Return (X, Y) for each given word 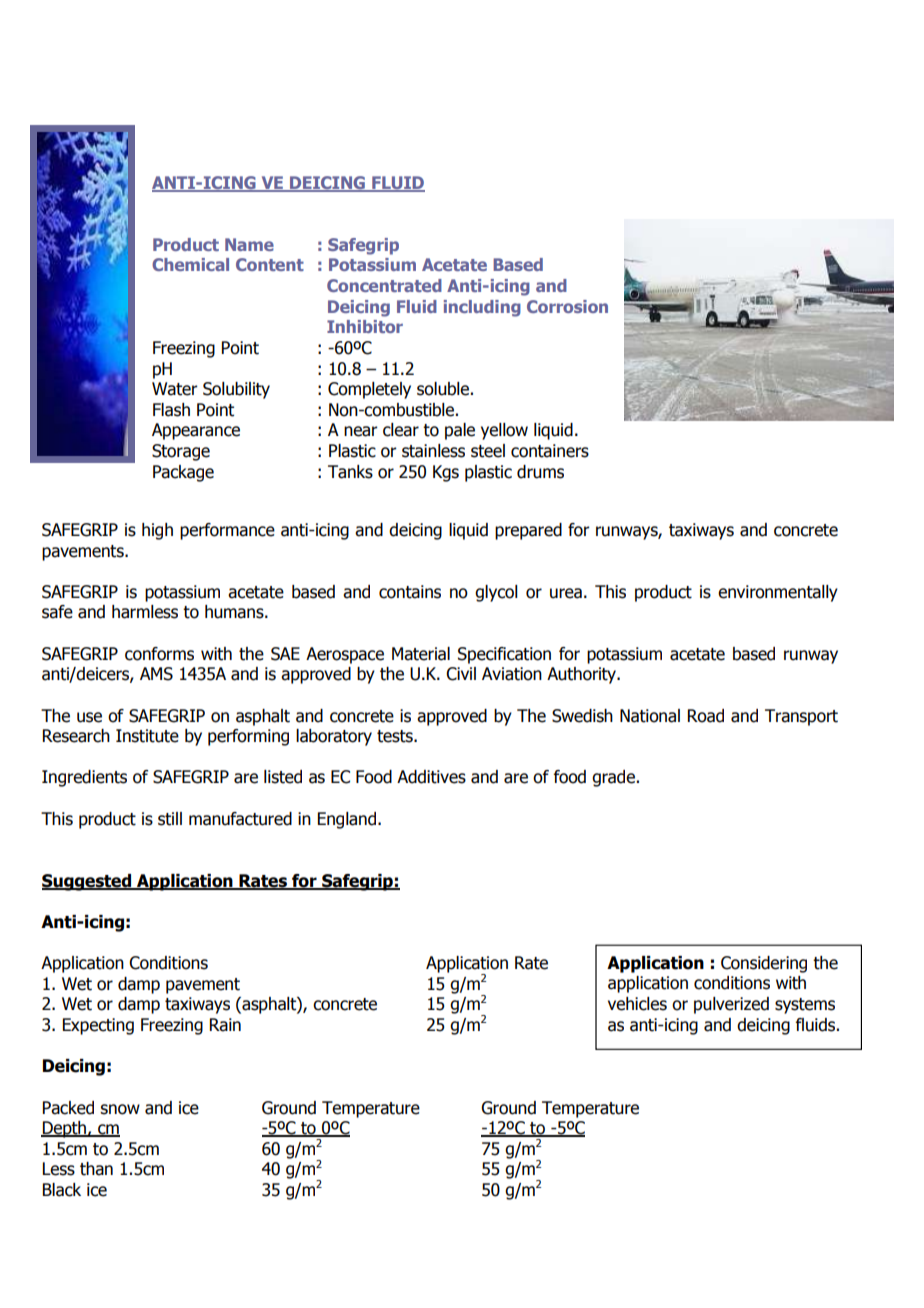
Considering (764, 964)
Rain (225, 1025)
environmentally (778, 593)
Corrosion (567, 306)
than (96, 1169)
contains (410, 592)
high (157, 531)
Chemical (190, 264)
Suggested (88, 882)
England (348, 820)
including (482, 308)
